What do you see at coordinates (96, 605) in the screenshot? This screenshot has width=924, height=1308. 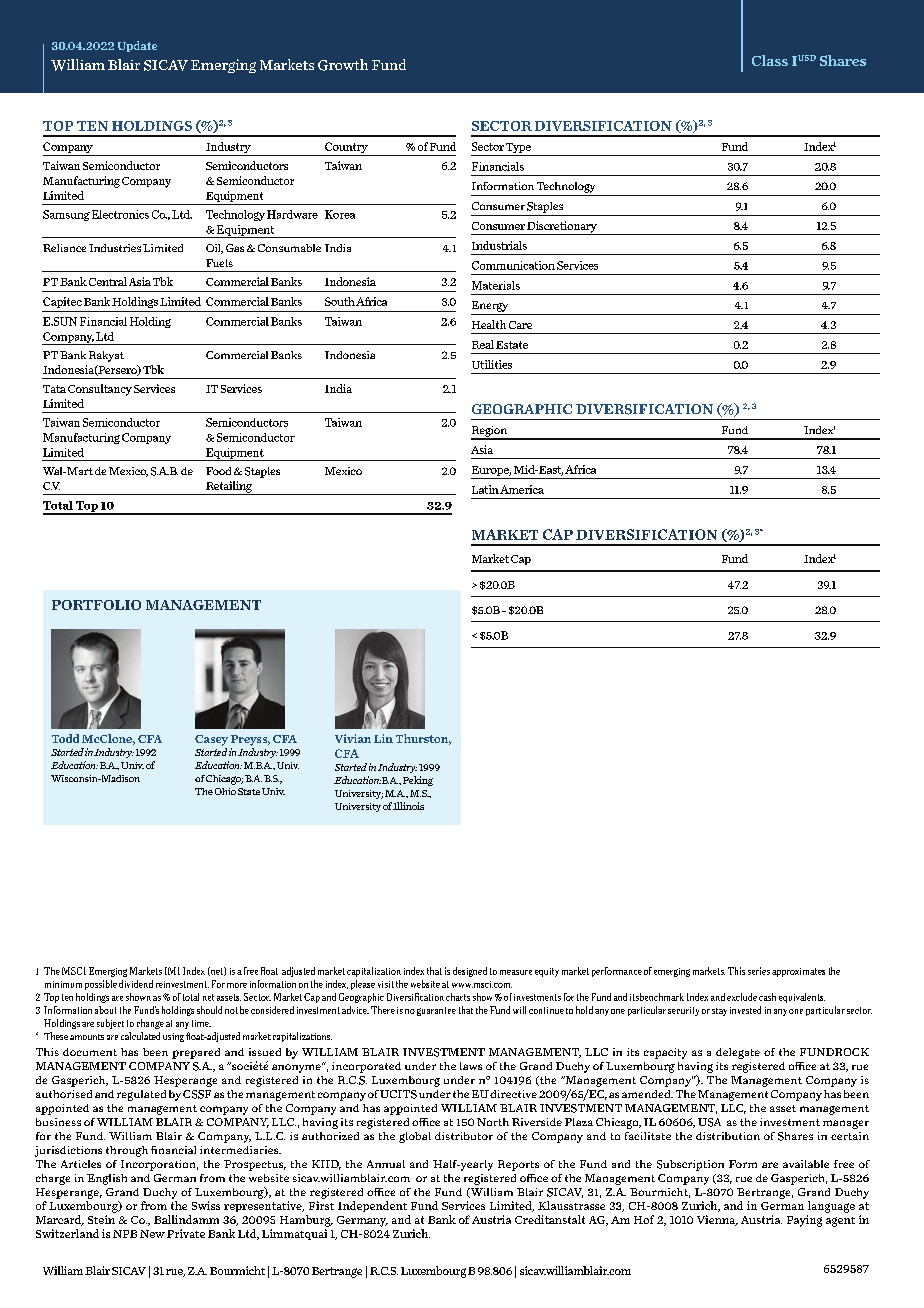 I see `PORTFOLIO` at bounding box center [96, 605].
